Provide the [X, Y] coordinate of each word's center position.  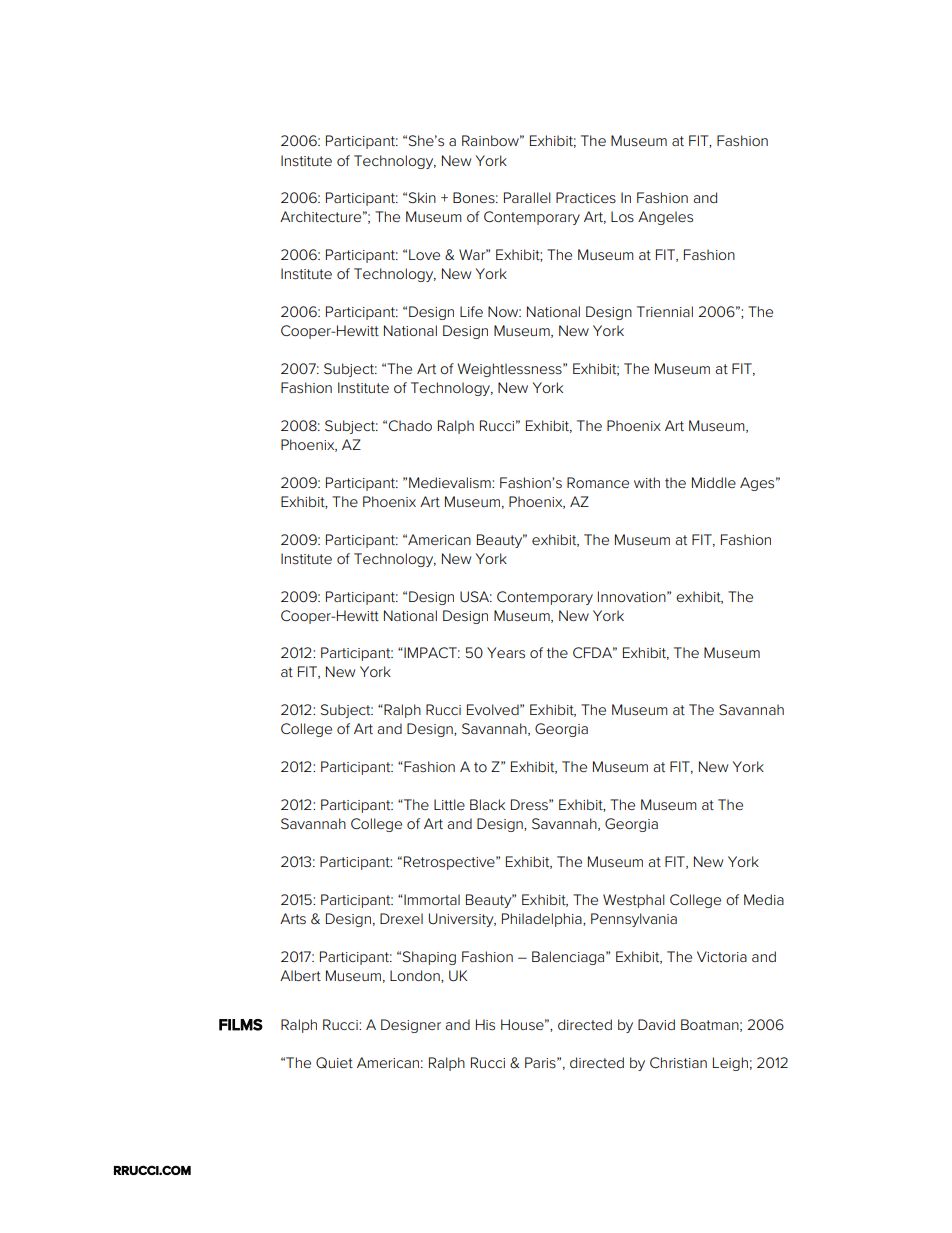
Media [764, 899]
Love [424, 254]
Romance [598, 482]
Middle [714, 482]
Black [487, 804]
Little [449, 804]
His [485, 1024]
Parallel [527, 197]
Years [506, 652]
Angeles [665, 218]
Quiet [334, 1062]
